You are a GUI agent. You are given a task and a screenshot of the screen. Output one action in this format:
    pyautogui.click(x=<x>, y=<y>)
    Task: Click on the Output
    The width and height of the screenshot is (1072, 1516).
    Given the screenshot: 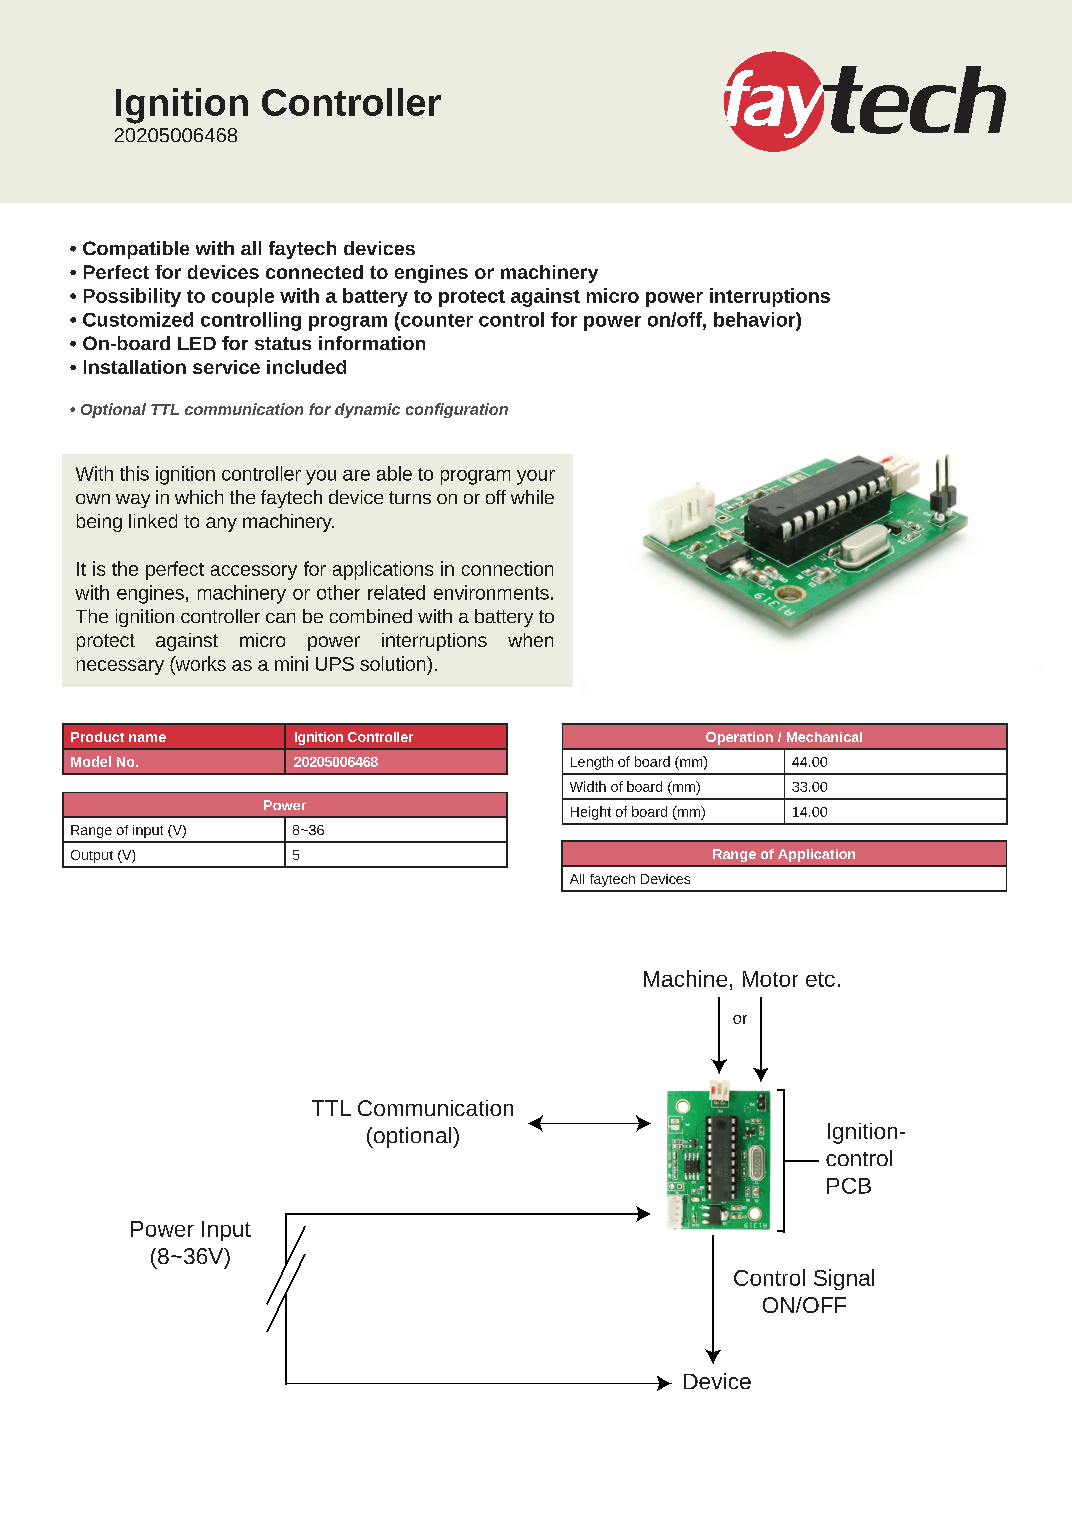 What is the action you would take?
    pyautogui.click(x=92, y=856)
